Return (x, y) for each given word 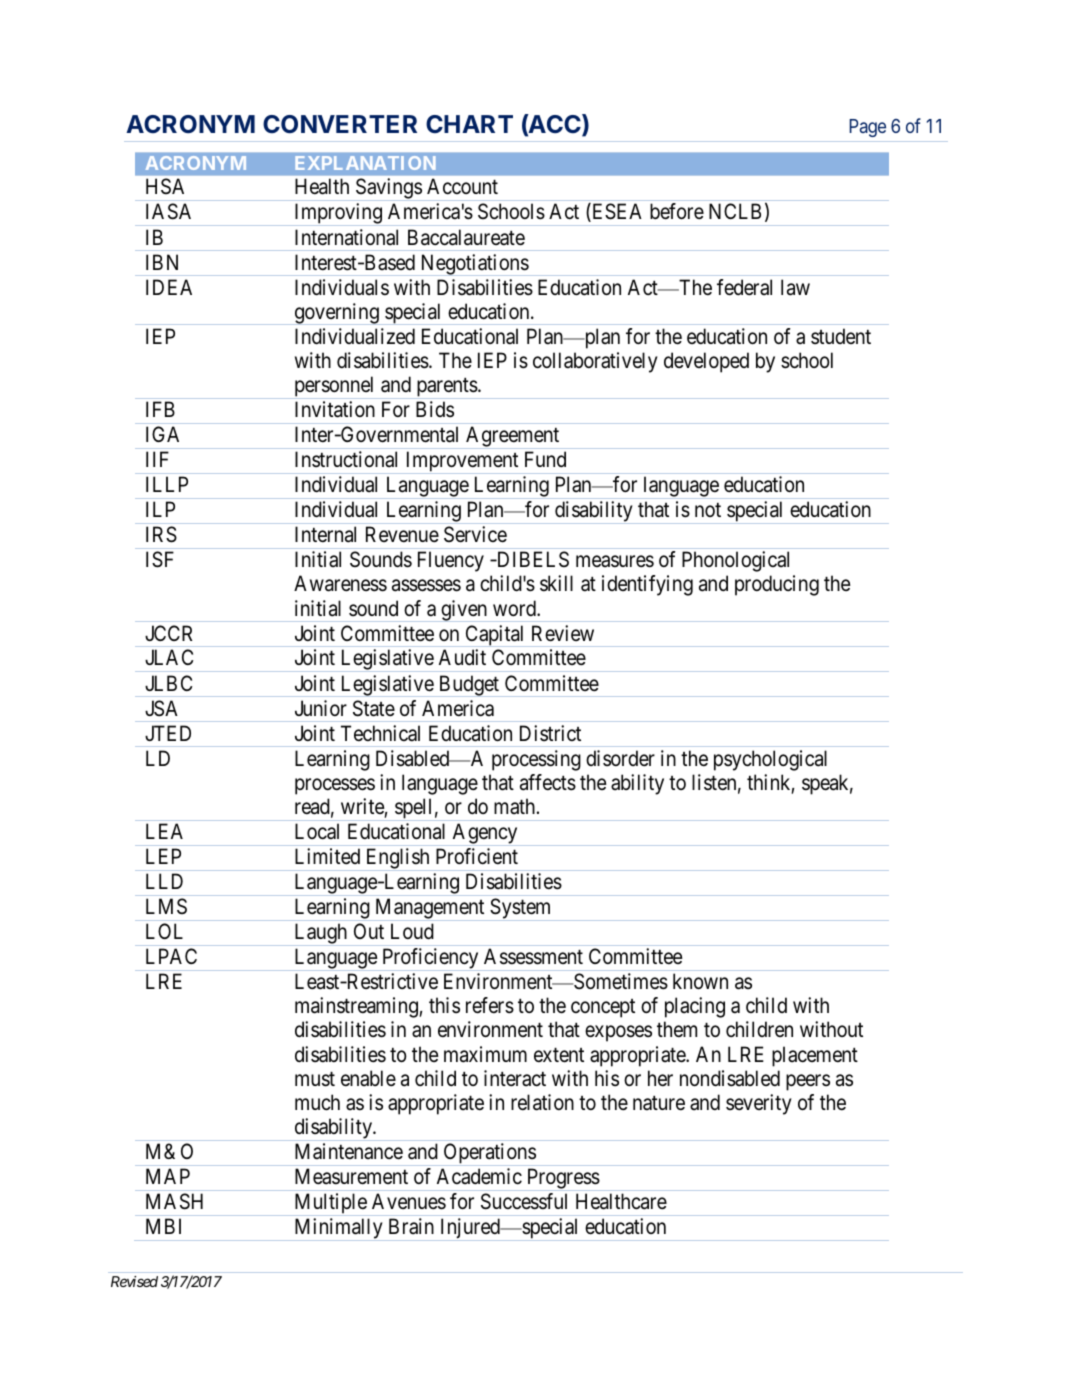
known (700, 981)
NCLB (735, 211)
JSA (161, 708)
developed (706, 362)
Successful (524, 1201)
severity (759, 1104)
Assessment (533, 956)
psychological (770, 760)
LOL (164, 931)
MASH (174, 1201)
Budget (469, 686)
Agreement (513, 437)
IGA (162, 434)
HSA (165, 186)
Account (462, 186)
